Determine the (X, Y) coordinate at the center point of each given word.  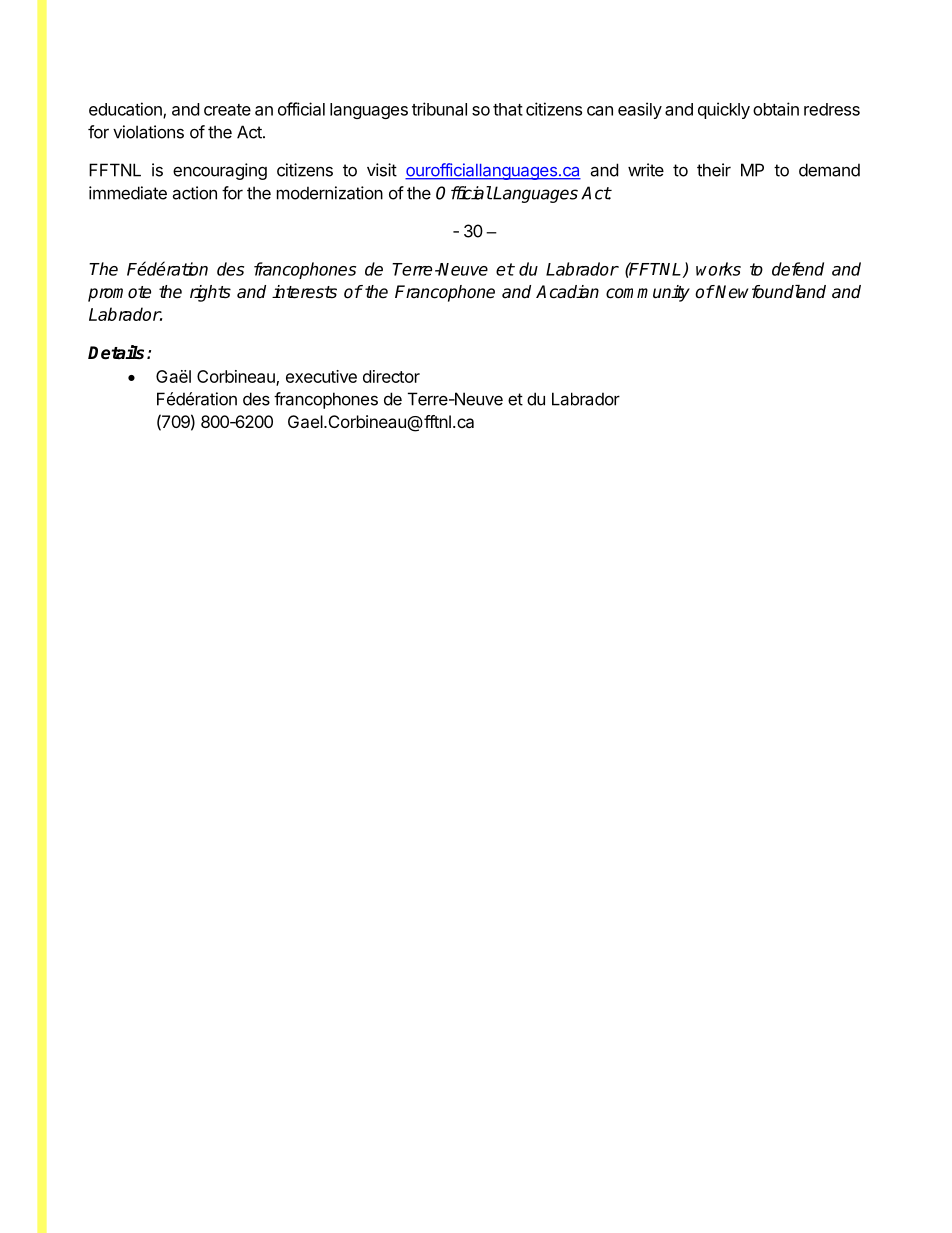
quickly (724, 110)
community (648, 293)
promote (119, 294)
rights (210, 293)
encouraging (220, 171)
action (194, 193)
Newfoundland (770, 292)
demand (829, 170)
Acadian (567, 292)
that (508, 109)
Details (118, 352)
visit (382, 170)
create (227, 110)
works (718, 269)
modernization (330, 193)
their (714, 170)
